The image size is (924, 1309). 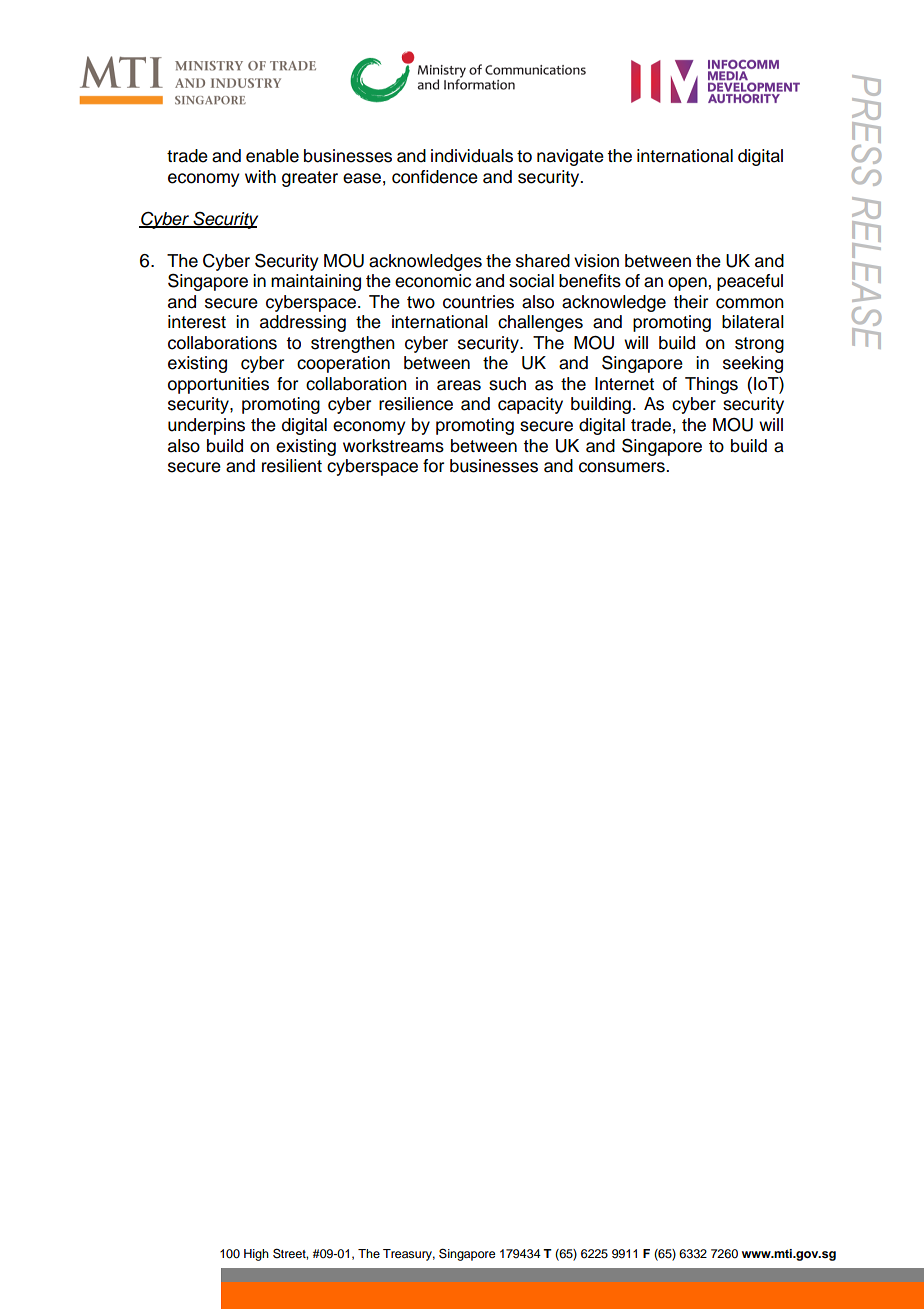 What do you see at coordinates (416, 404) in the screenshot?
I see `resilience` at bounding box center [416, 404].
